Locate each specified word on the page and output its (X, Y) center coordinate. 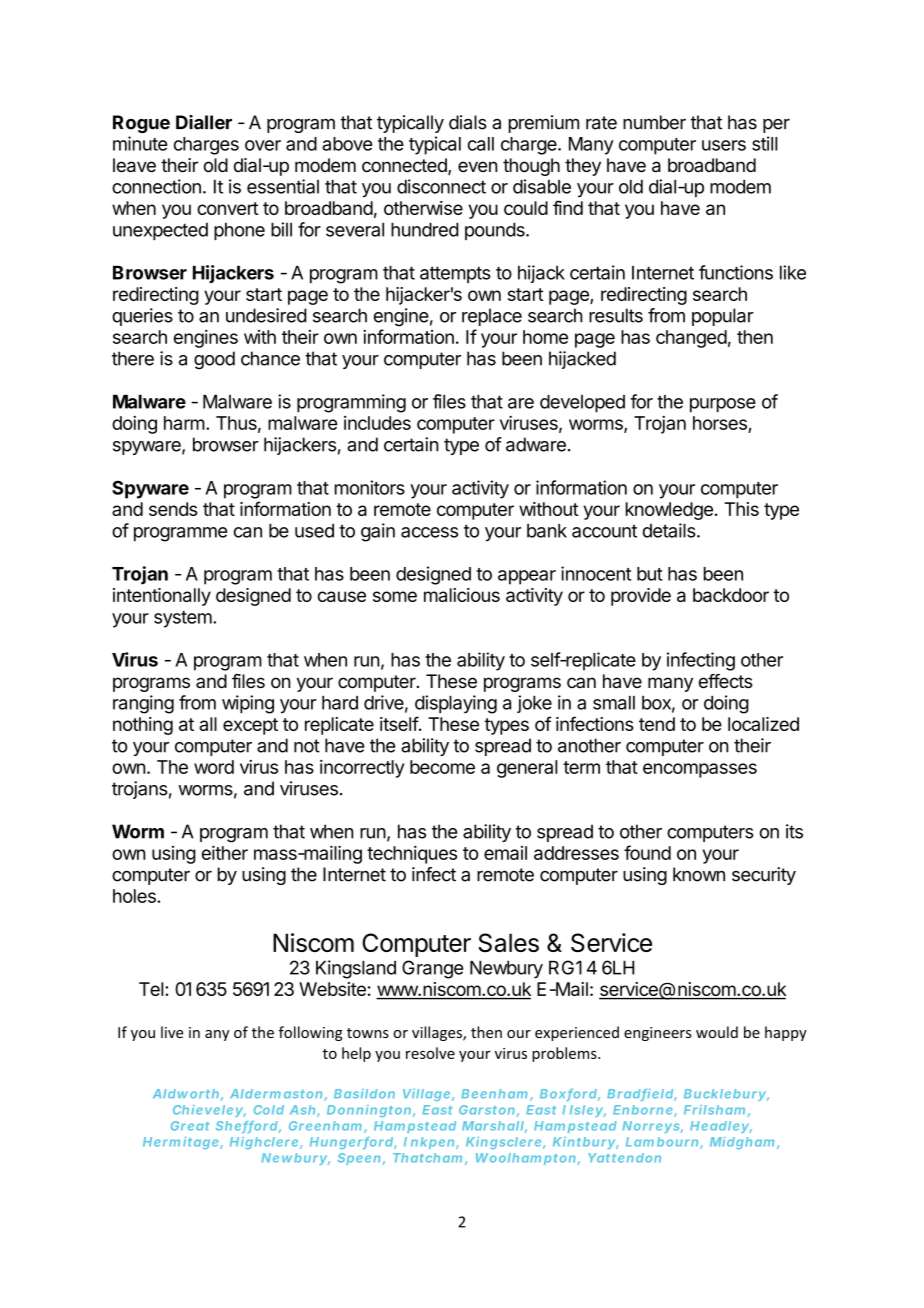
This (741, 509)
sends (173, 509)
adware (536, 444)
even (478, 166)
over (263, 145)
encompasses (700, 770)
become (442, 767)
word (214, 767)
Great (190, 1126)
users (724, 145)
